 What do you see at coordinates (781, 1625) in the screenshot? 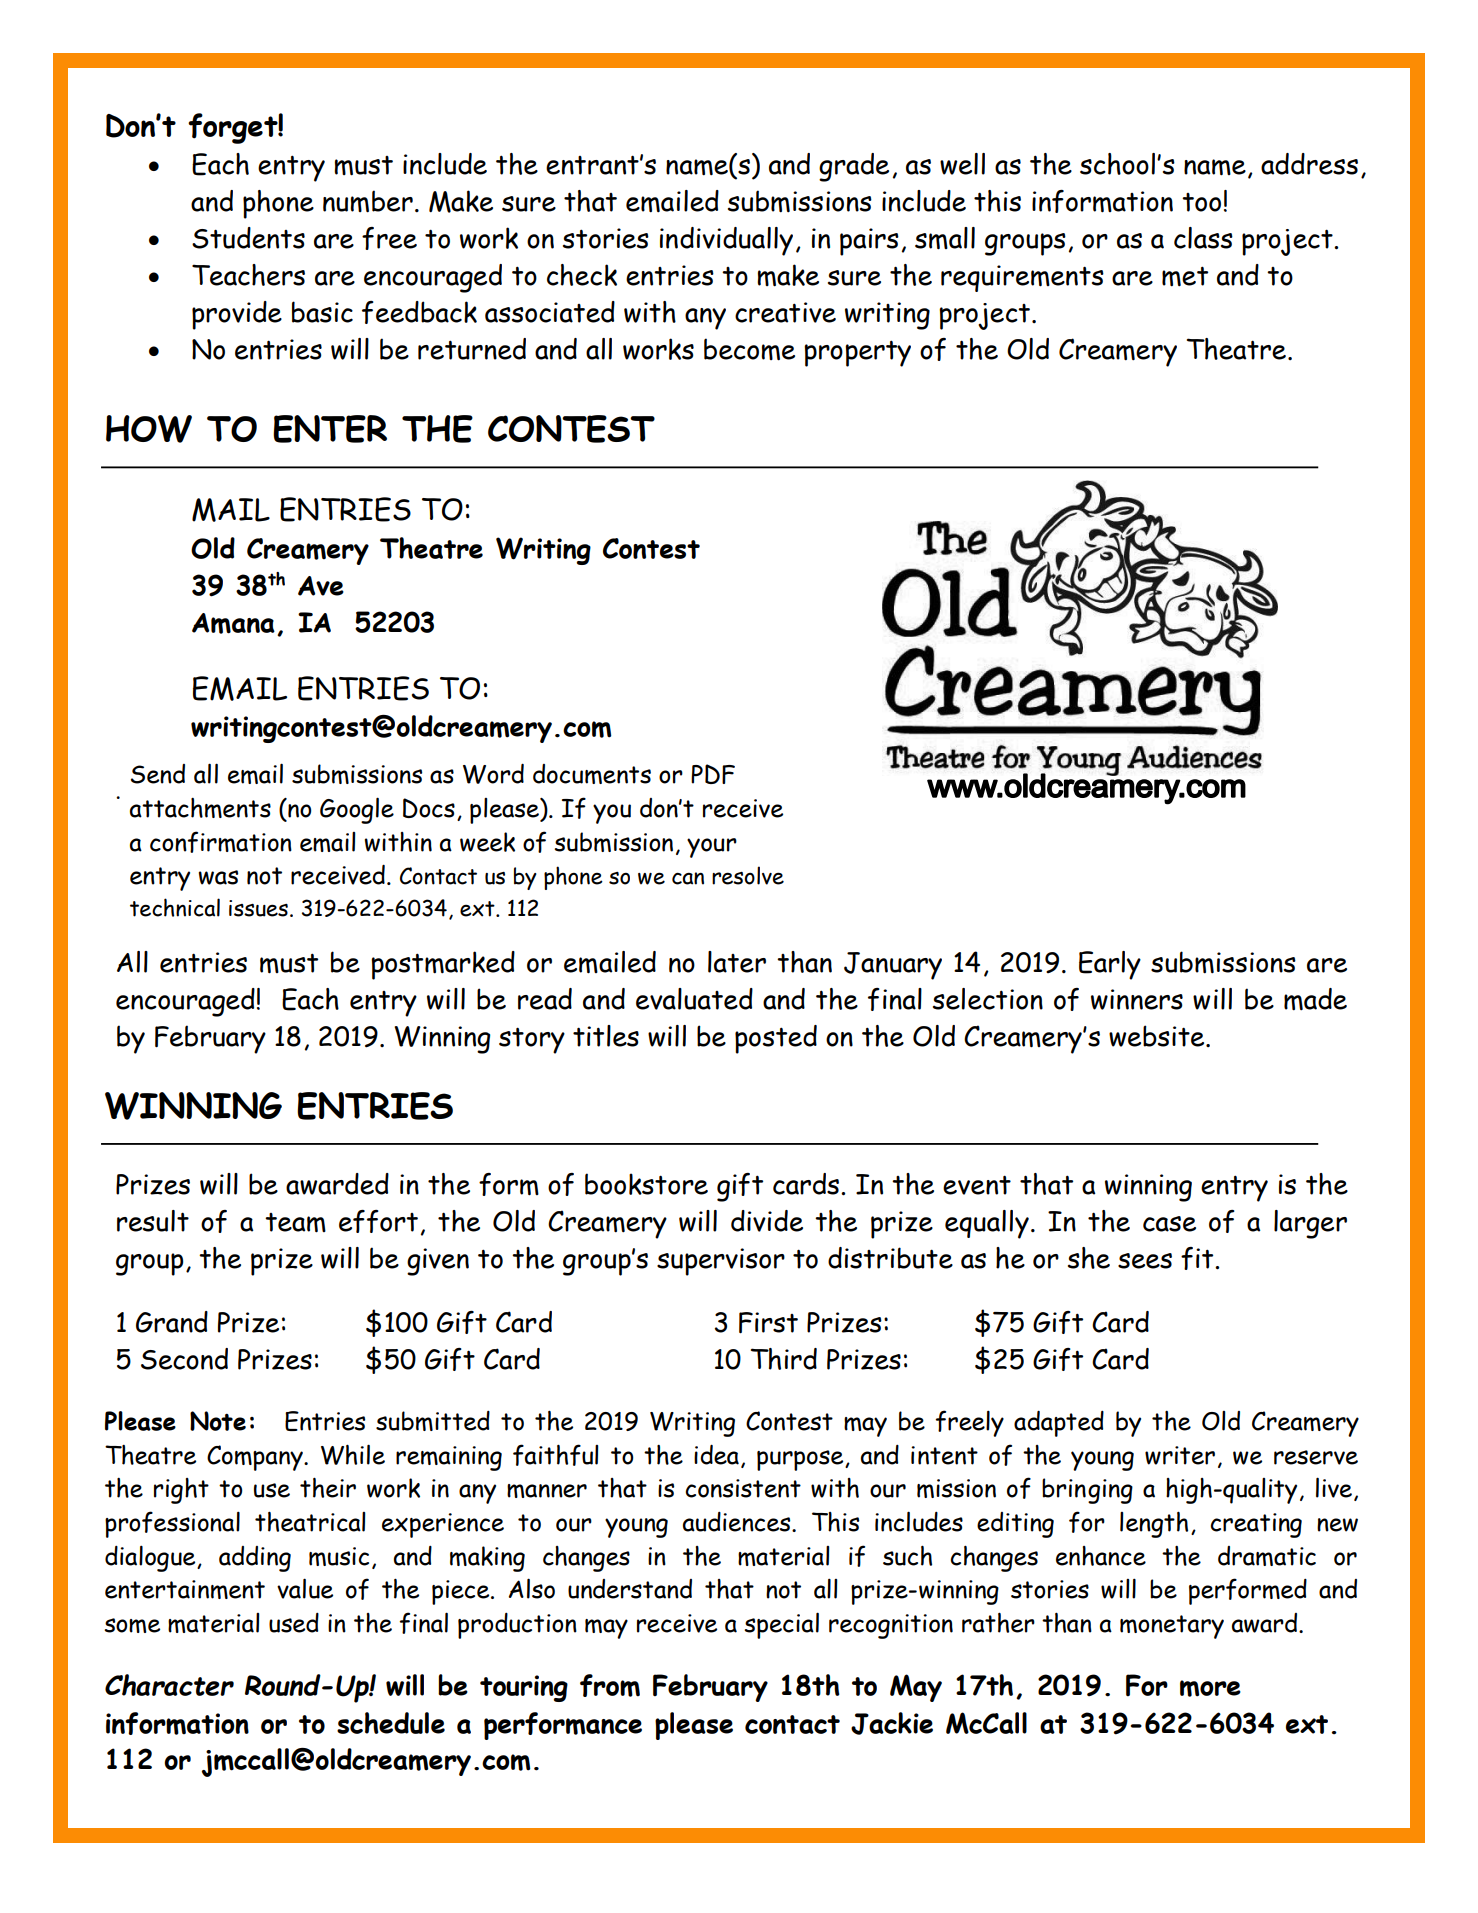
I see `special` at bounding box center [781, 1625].
